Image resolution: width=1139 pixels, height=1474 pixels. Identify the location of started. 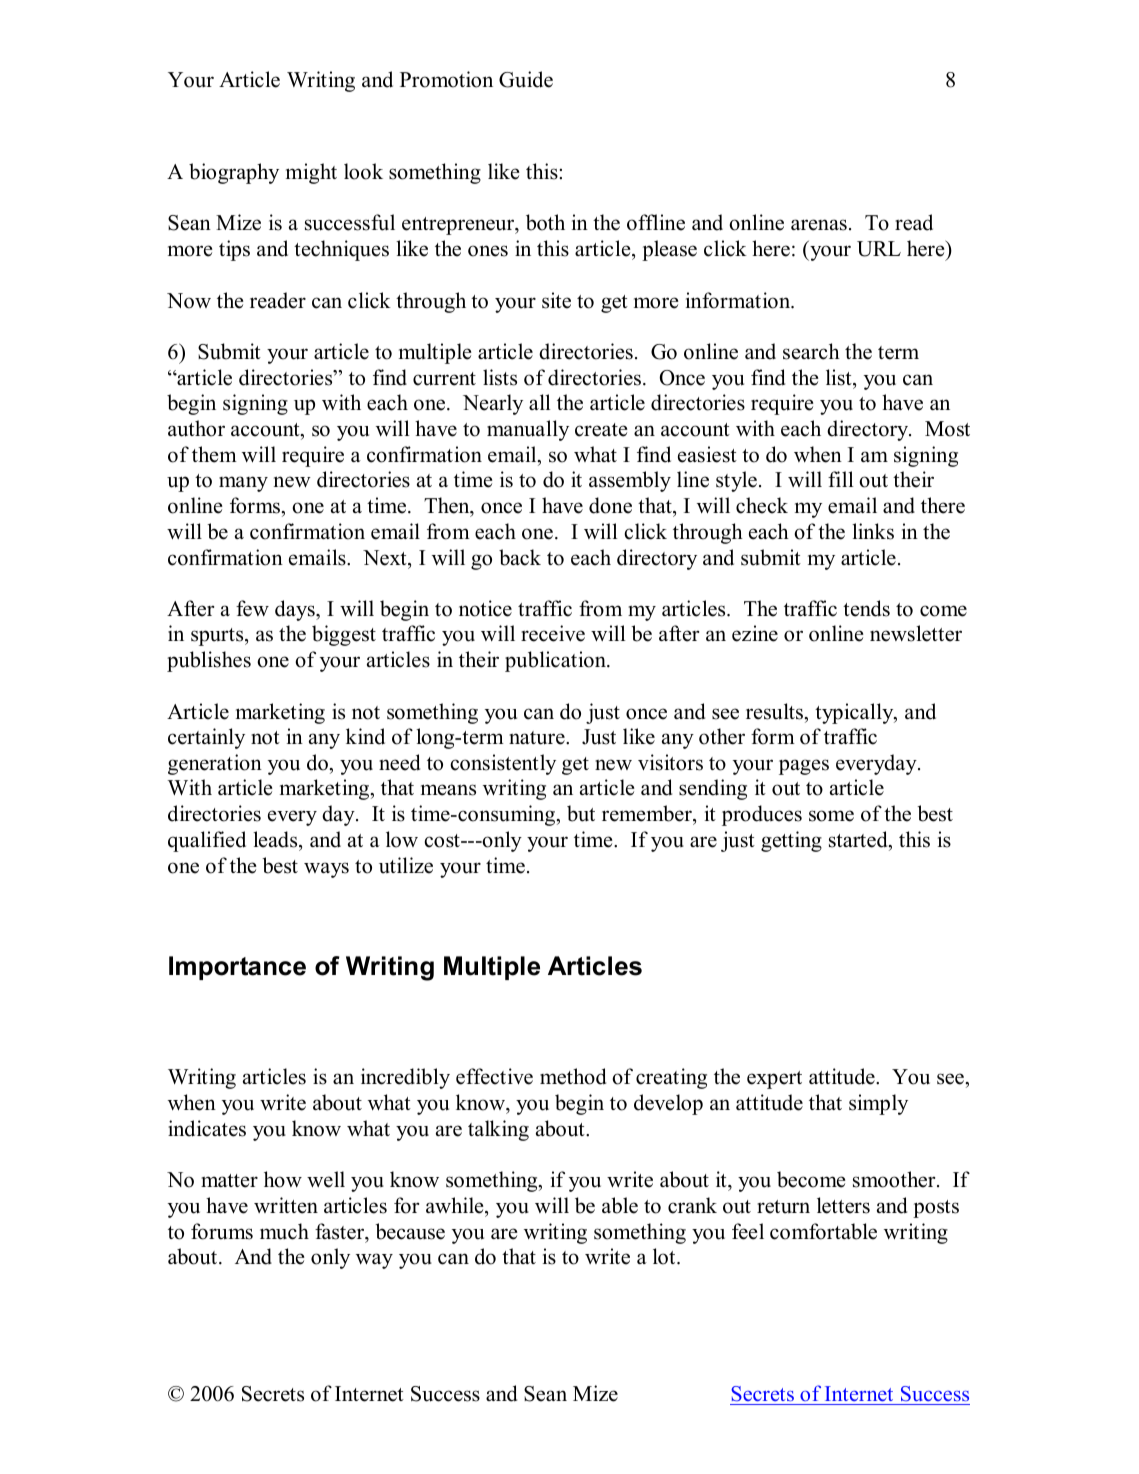
(859, 839).
